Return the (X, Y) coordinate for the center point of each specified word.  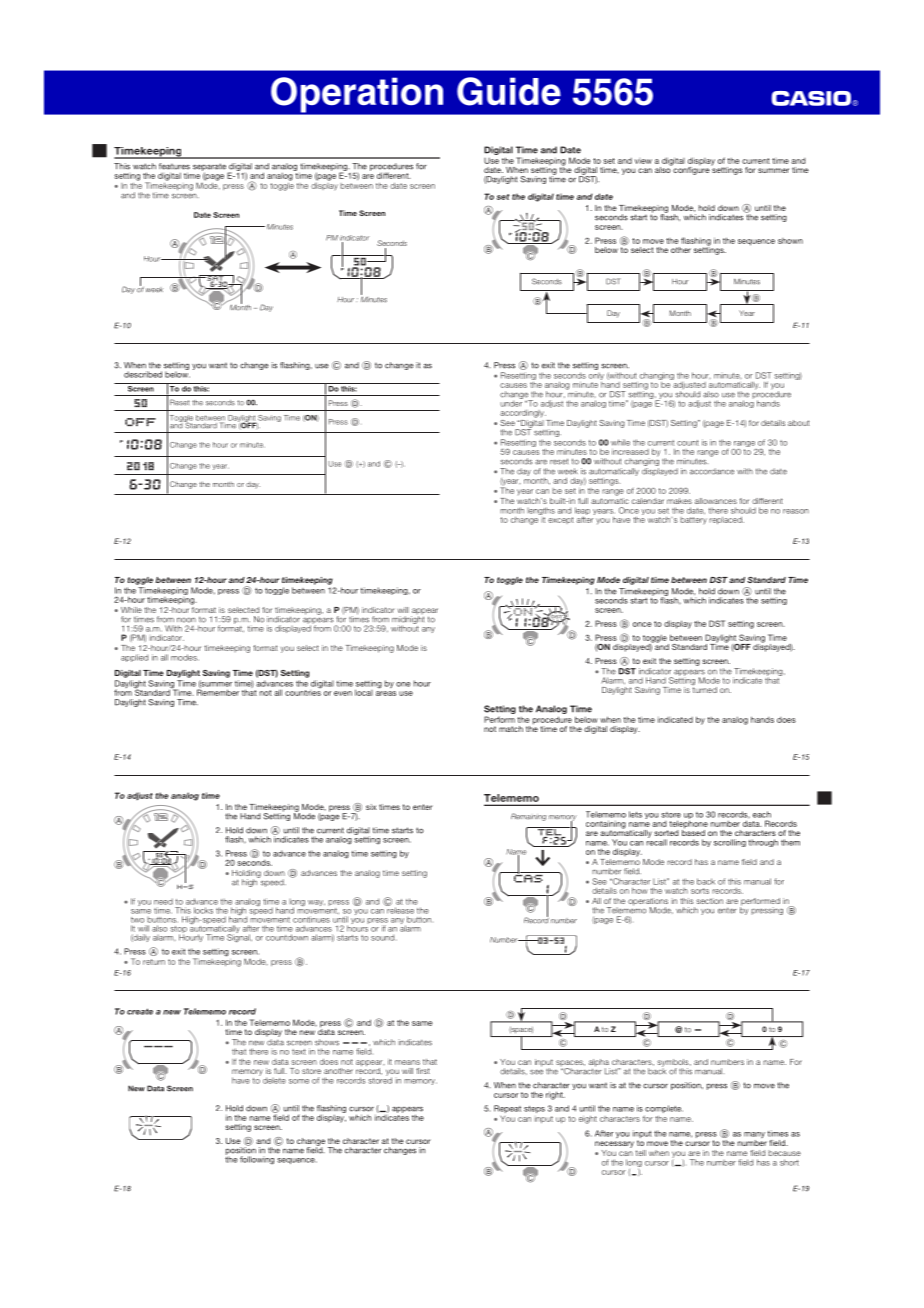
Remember (218, 691)
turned (704, 688)
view (643, 161)
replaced (726, 520)
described (143, 374)
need (163, 901)
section (709, 901)
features (174, 166)
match (511, 729)
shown (790, 241)
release (399, 909)
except (561, 520)
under (511, 402)
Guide (509, 91)
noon (186, 620)
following (257, 1160)
